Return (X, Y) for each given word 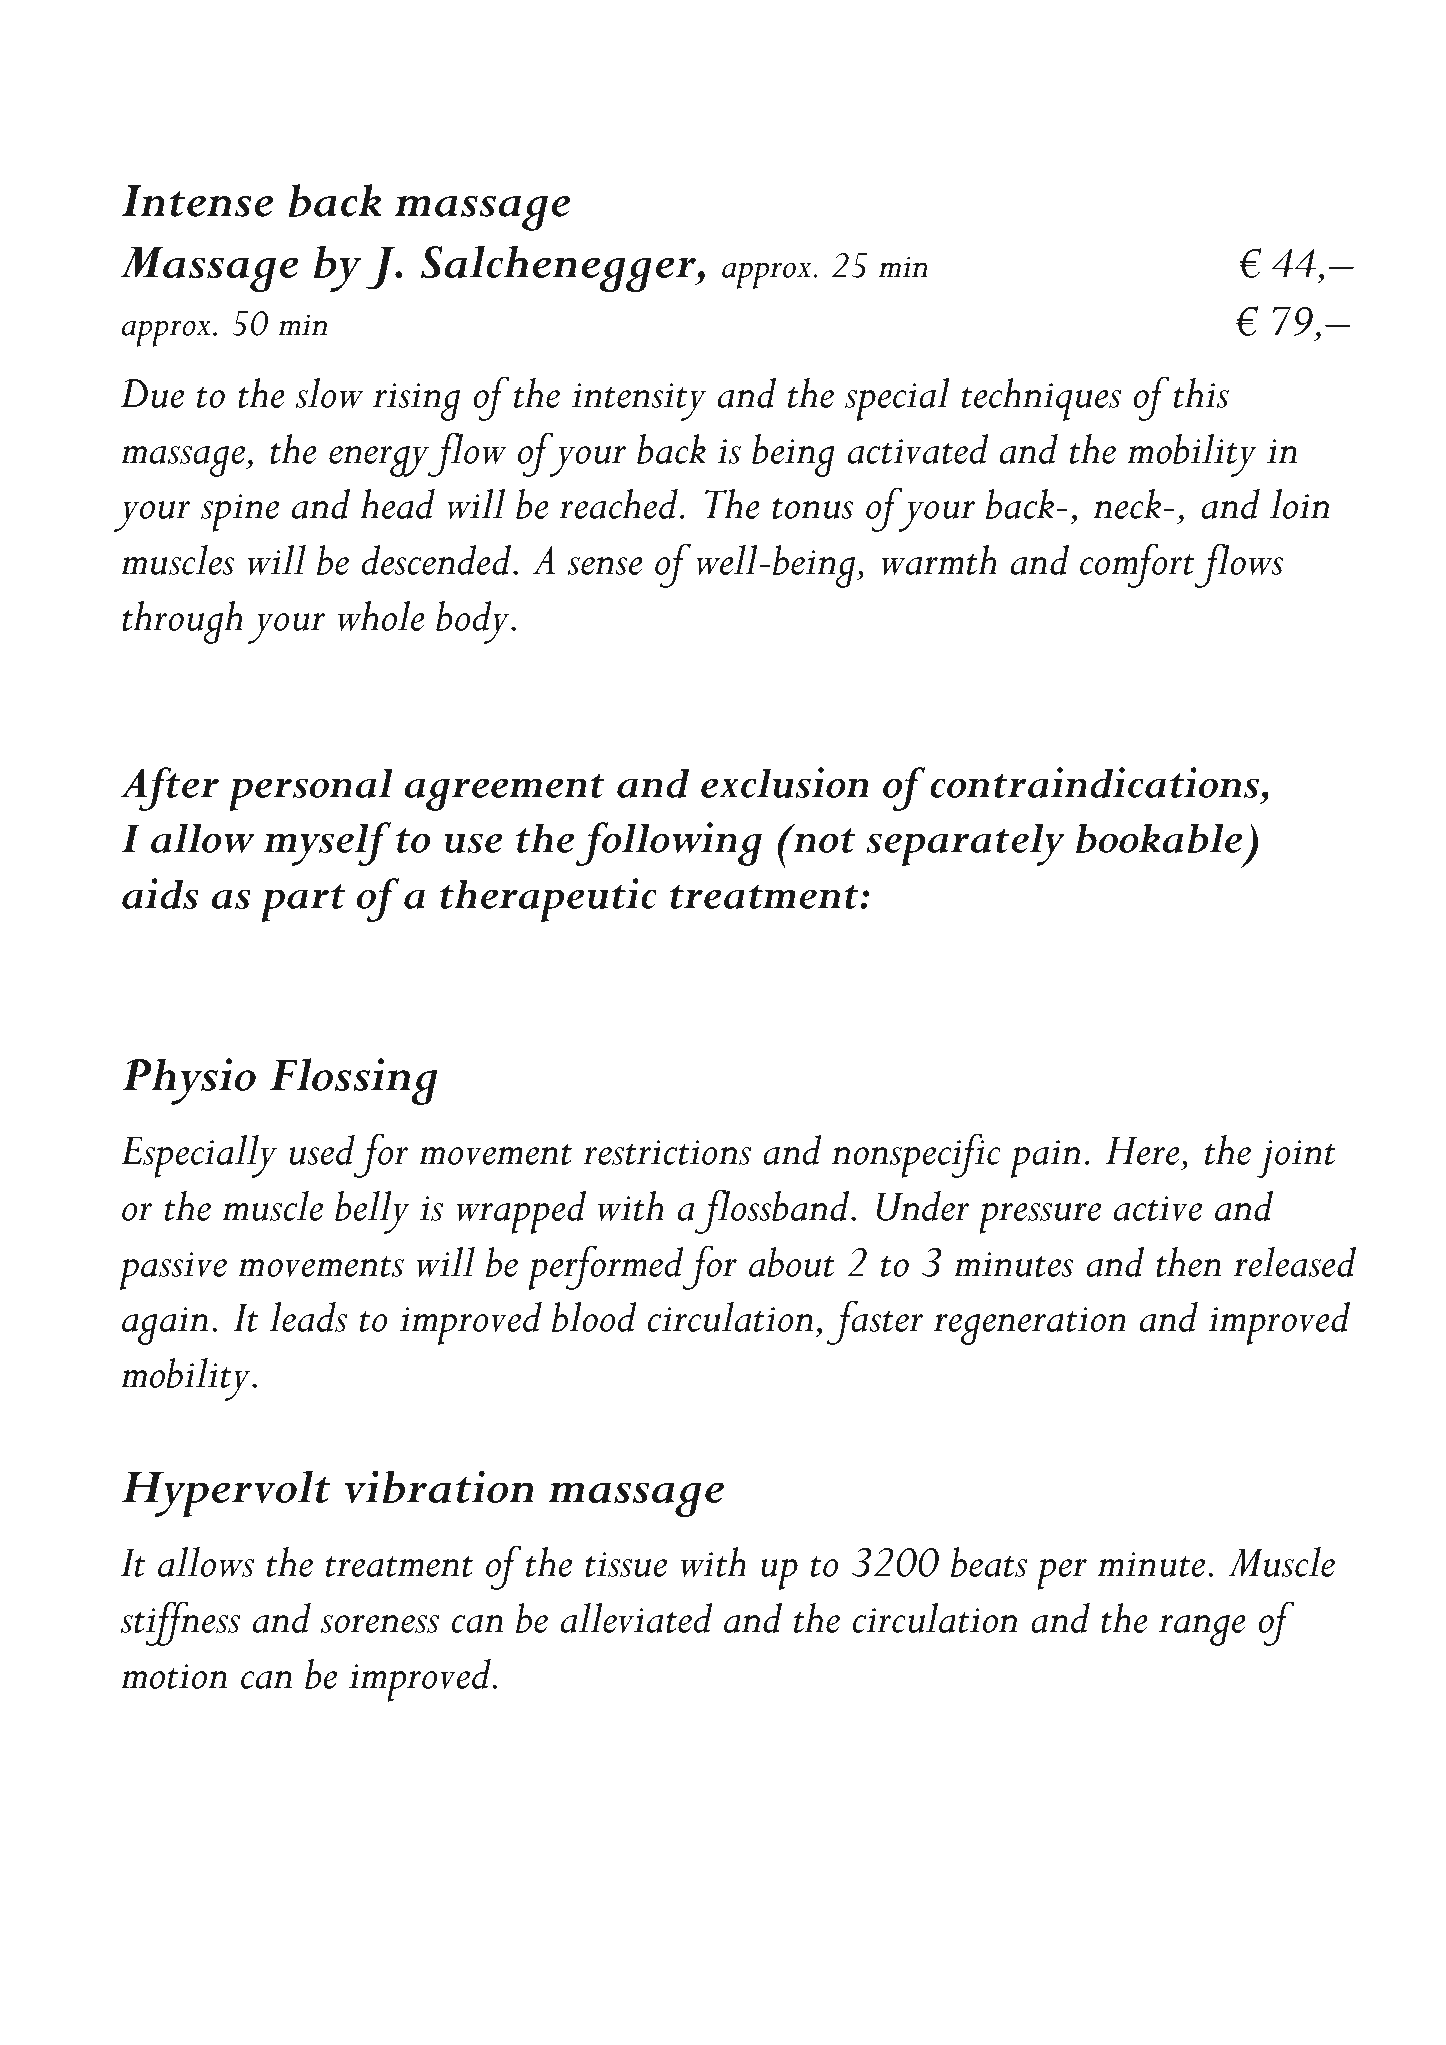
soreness (380, 1624)
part (303, 903)
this (1201, 393)
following (668, 844)
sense (605, 566)
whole (381, 616)
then (1188, 1262)
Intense (197, 201)
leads (308, 1317)
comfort (1137, 565)
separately (965, 845)
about (792, 1262)
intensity (639, 402)
